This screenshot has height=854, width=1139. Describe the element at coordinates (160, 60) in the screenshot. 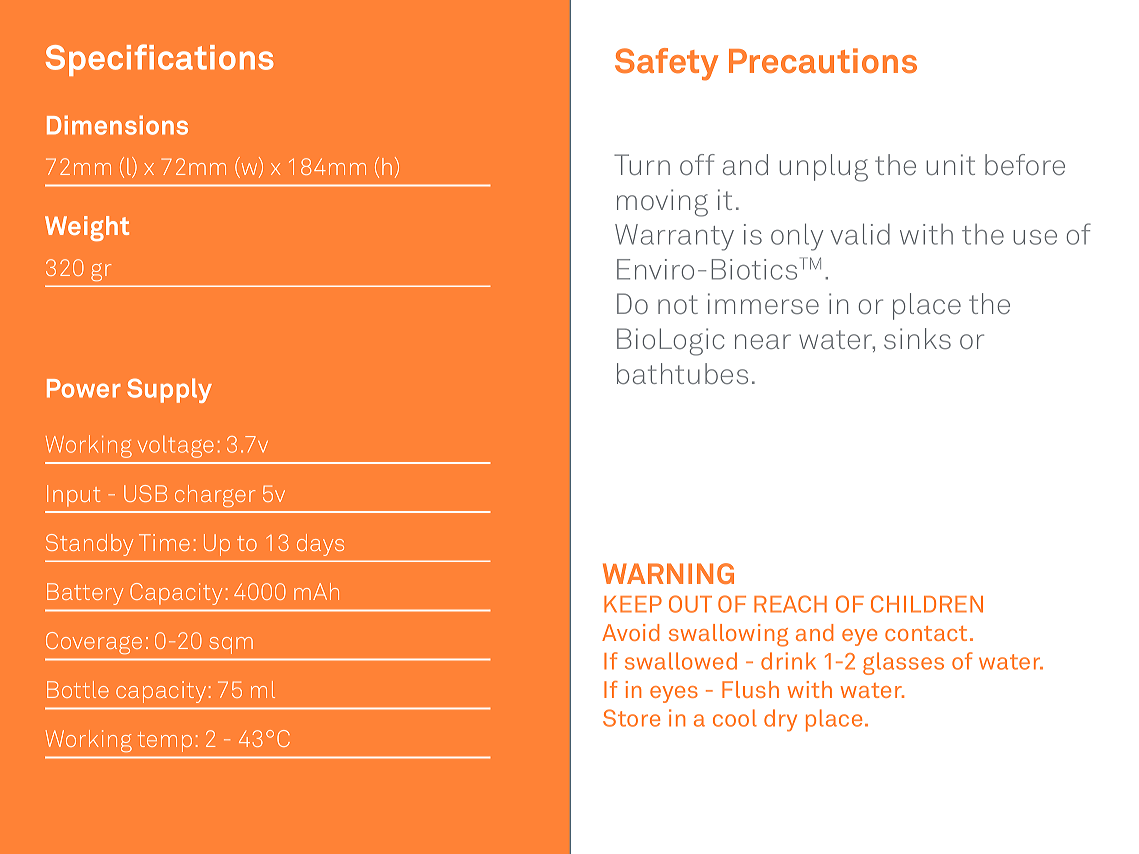

I see `Specifications` at that location.
